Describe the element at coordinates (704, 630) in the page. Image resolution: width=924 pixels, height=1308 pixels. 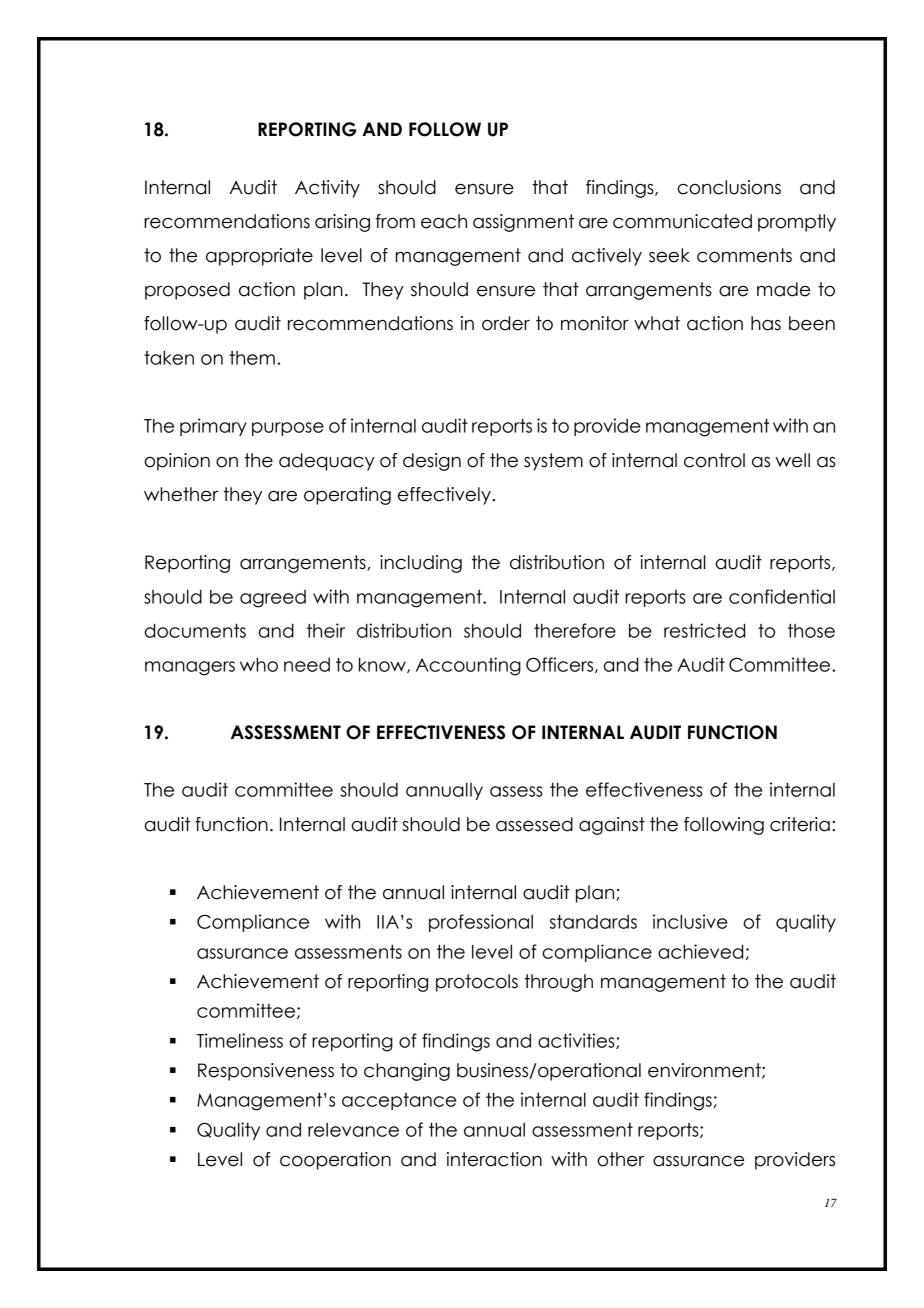
I see `restricted` at that location.
